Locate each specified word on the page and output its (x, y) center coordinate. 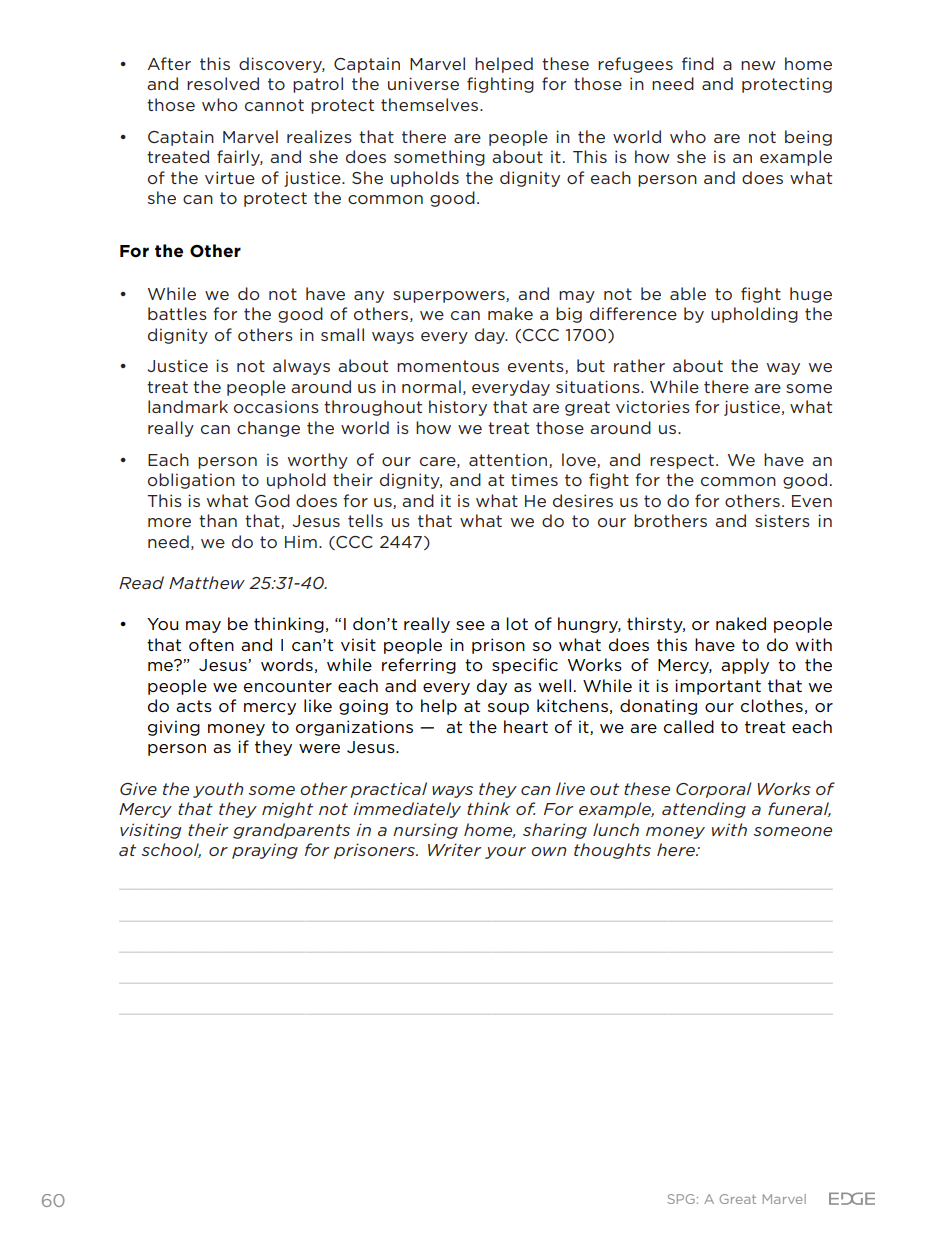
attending (704, 810)
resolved (223, 83)
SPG (681, 1199)
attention (509, 460)
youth (218, 790)
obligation (191, 481)
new (758, 65)
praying (265, 851)
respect (682, 461)
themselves (431, 104)
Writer (454, 849)
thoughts (612, 851)
